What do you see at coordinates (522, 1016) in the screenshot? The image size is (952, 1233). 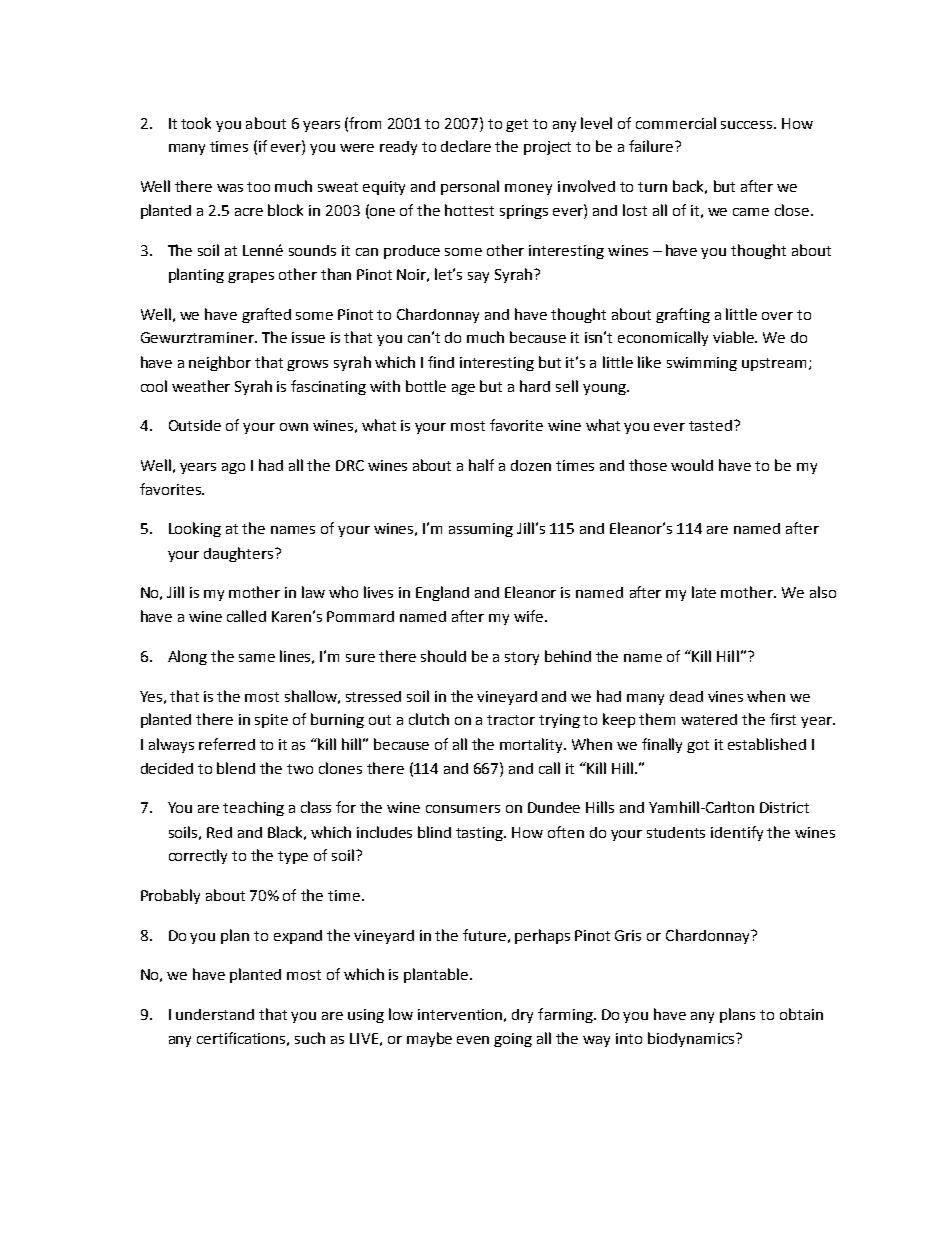 I see `dry` at bounding box center [522, 1016].
